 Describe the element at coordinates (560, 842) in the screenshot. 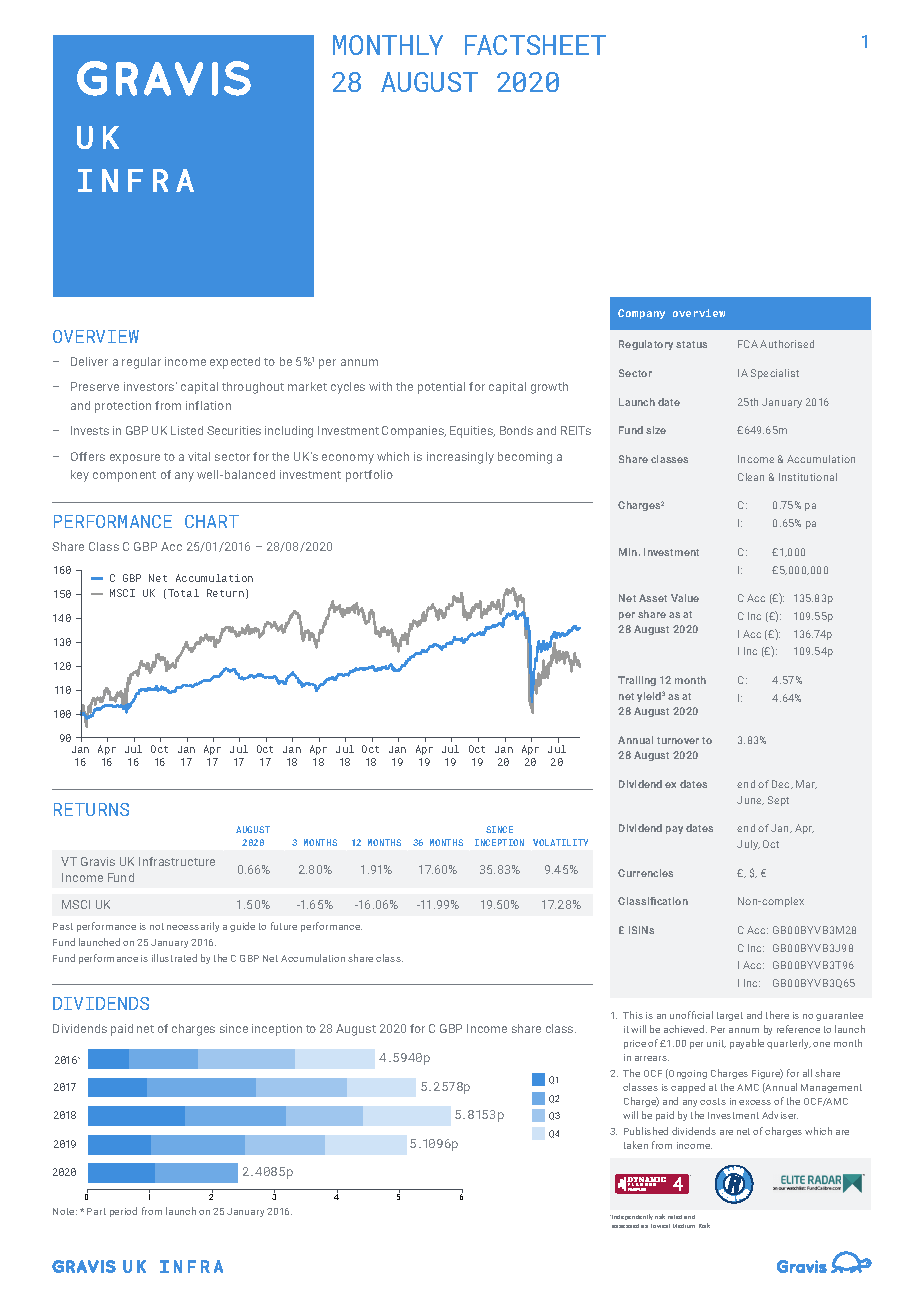

I see `VOLATILITY` at that location.
